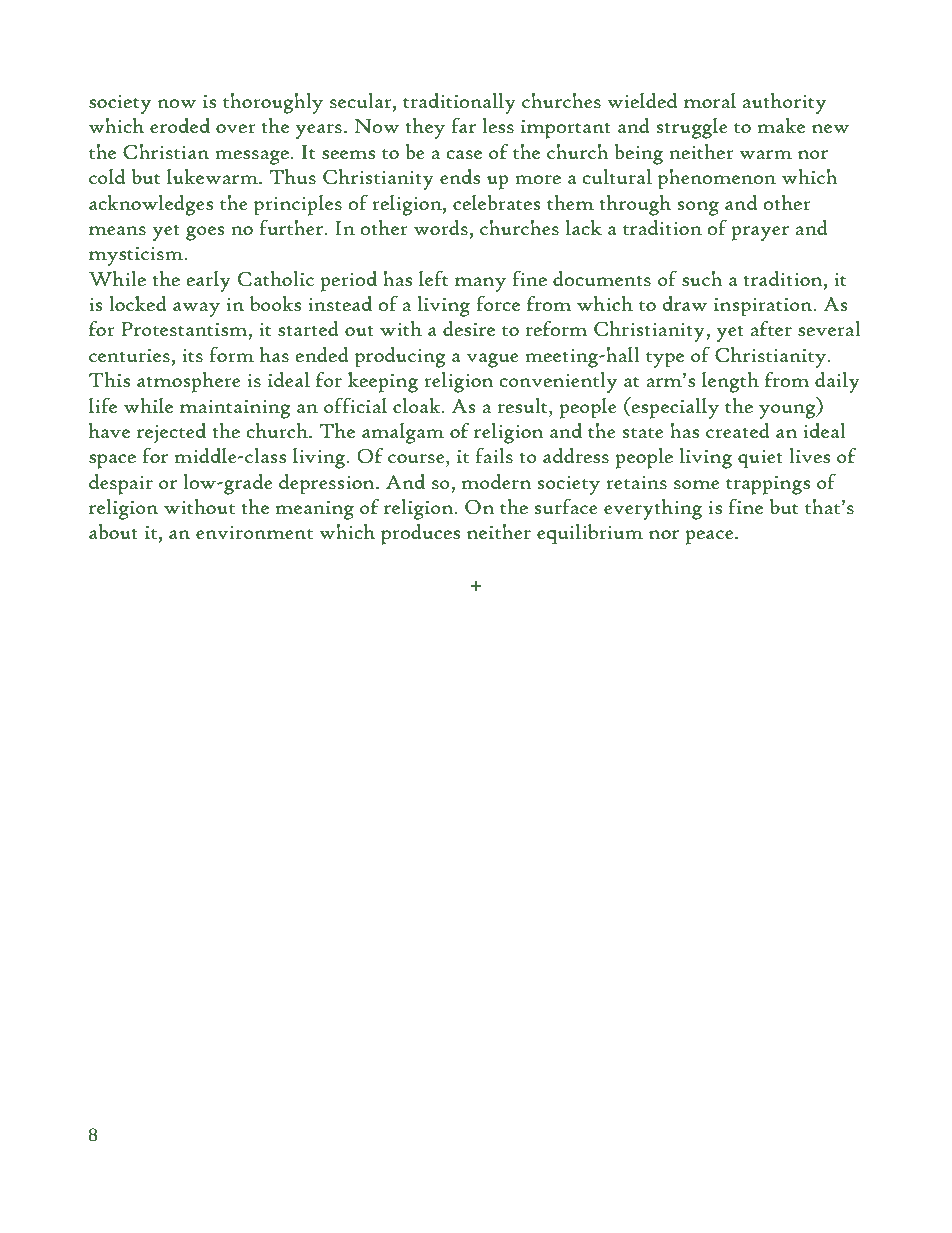  Describe the element at coordinates (469, 328) in the image. I see `desire` at that location.
